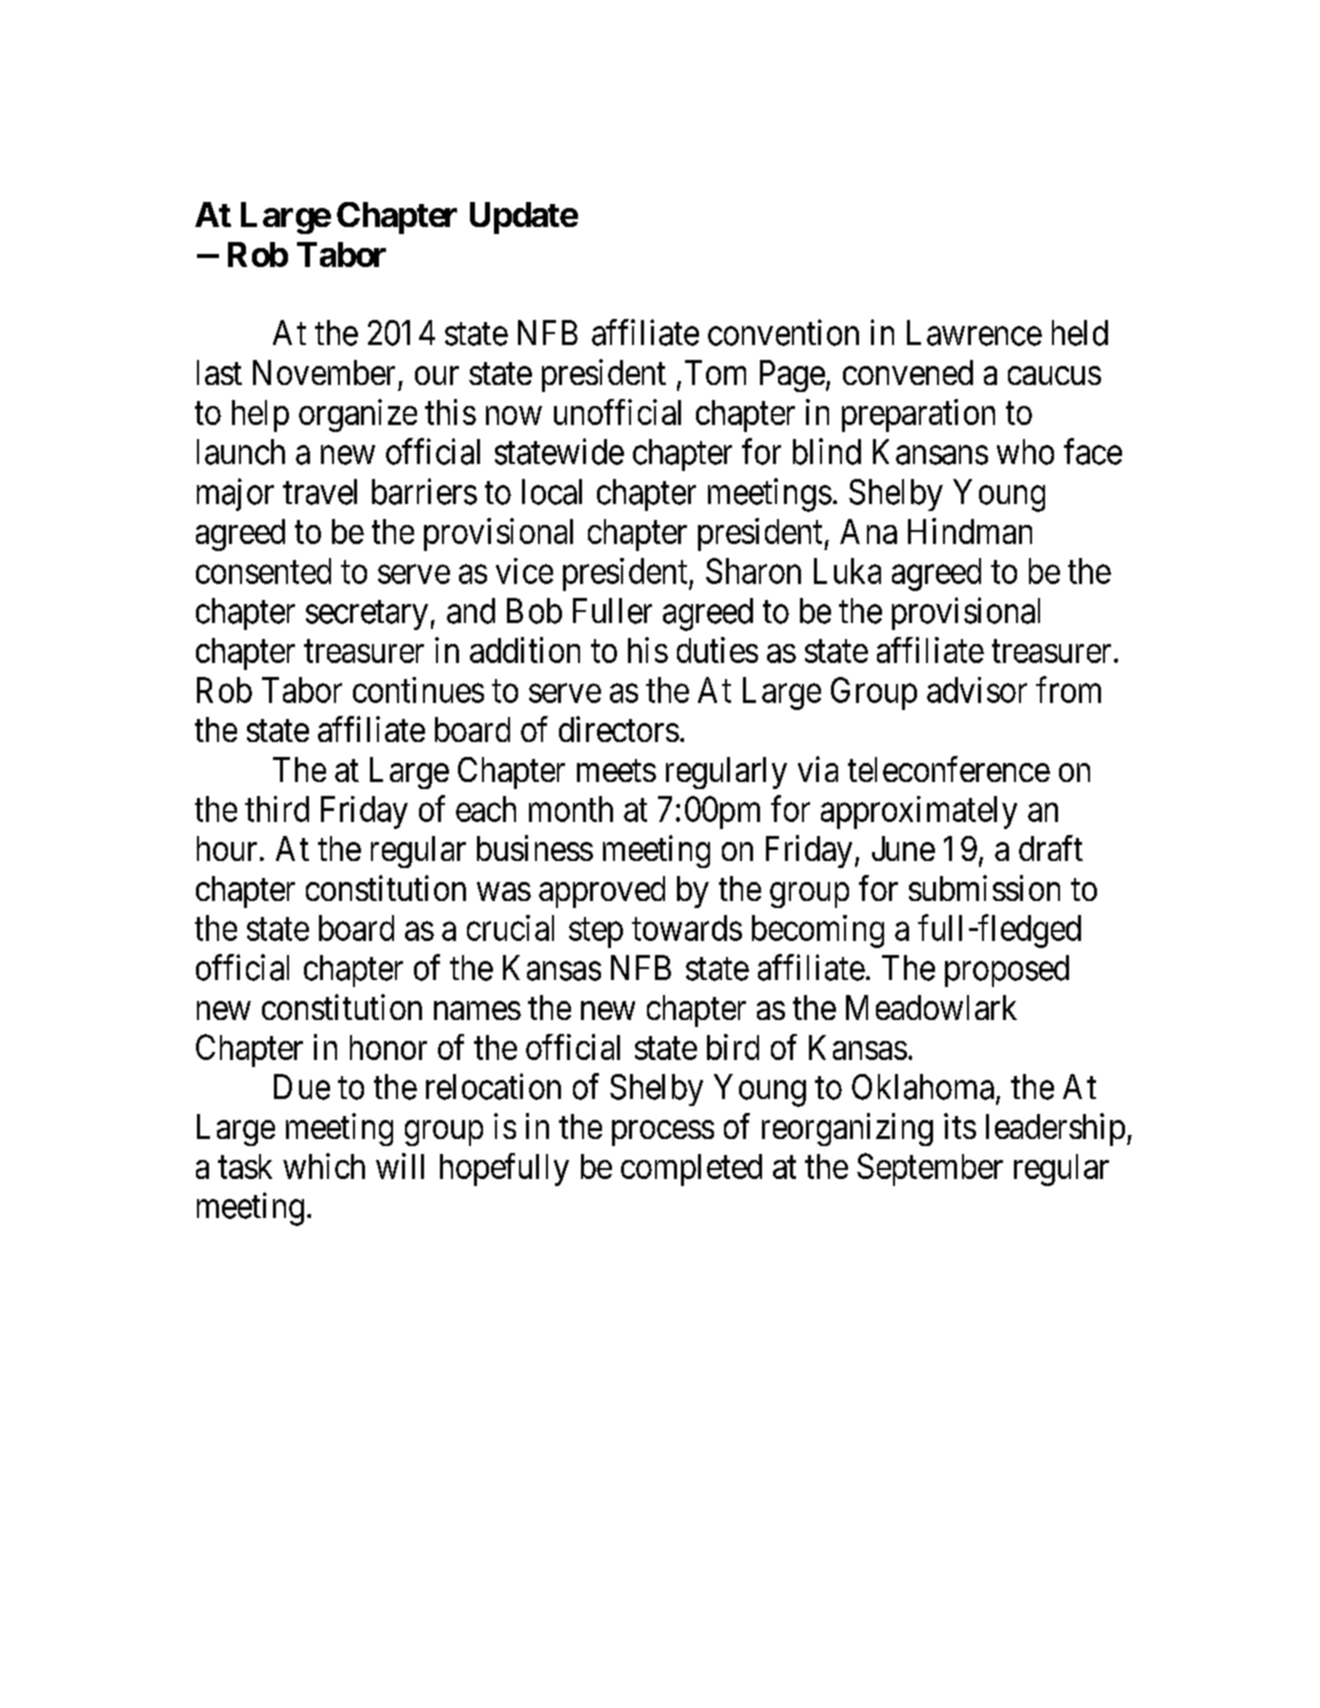 Image resolution: width=1320 pixels, height=1708 pixels. I want to click on leadership, so click(1055, 1129).
